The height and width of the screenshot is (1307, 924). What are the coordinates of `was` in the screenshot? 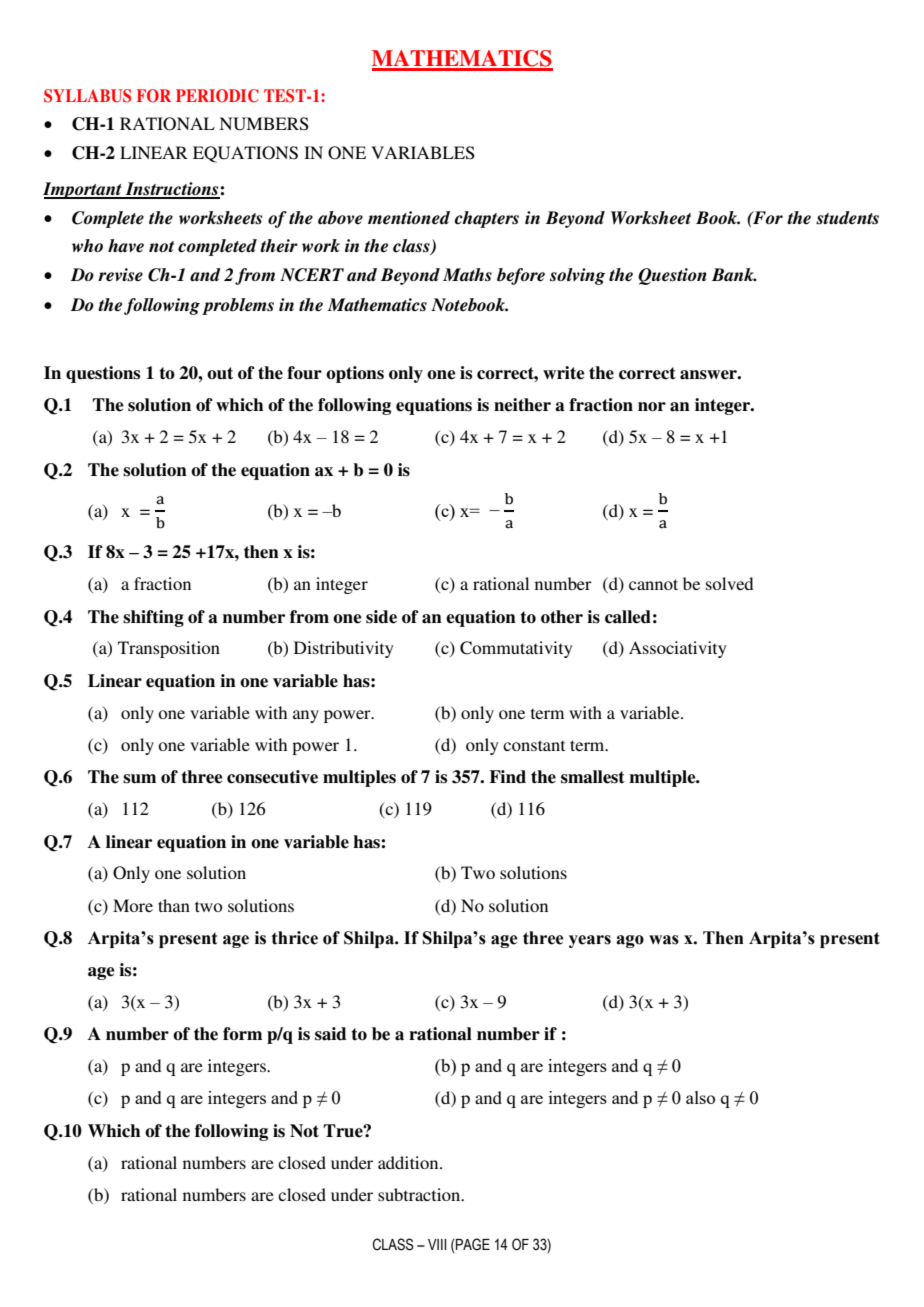 It's located at (664, 940).
